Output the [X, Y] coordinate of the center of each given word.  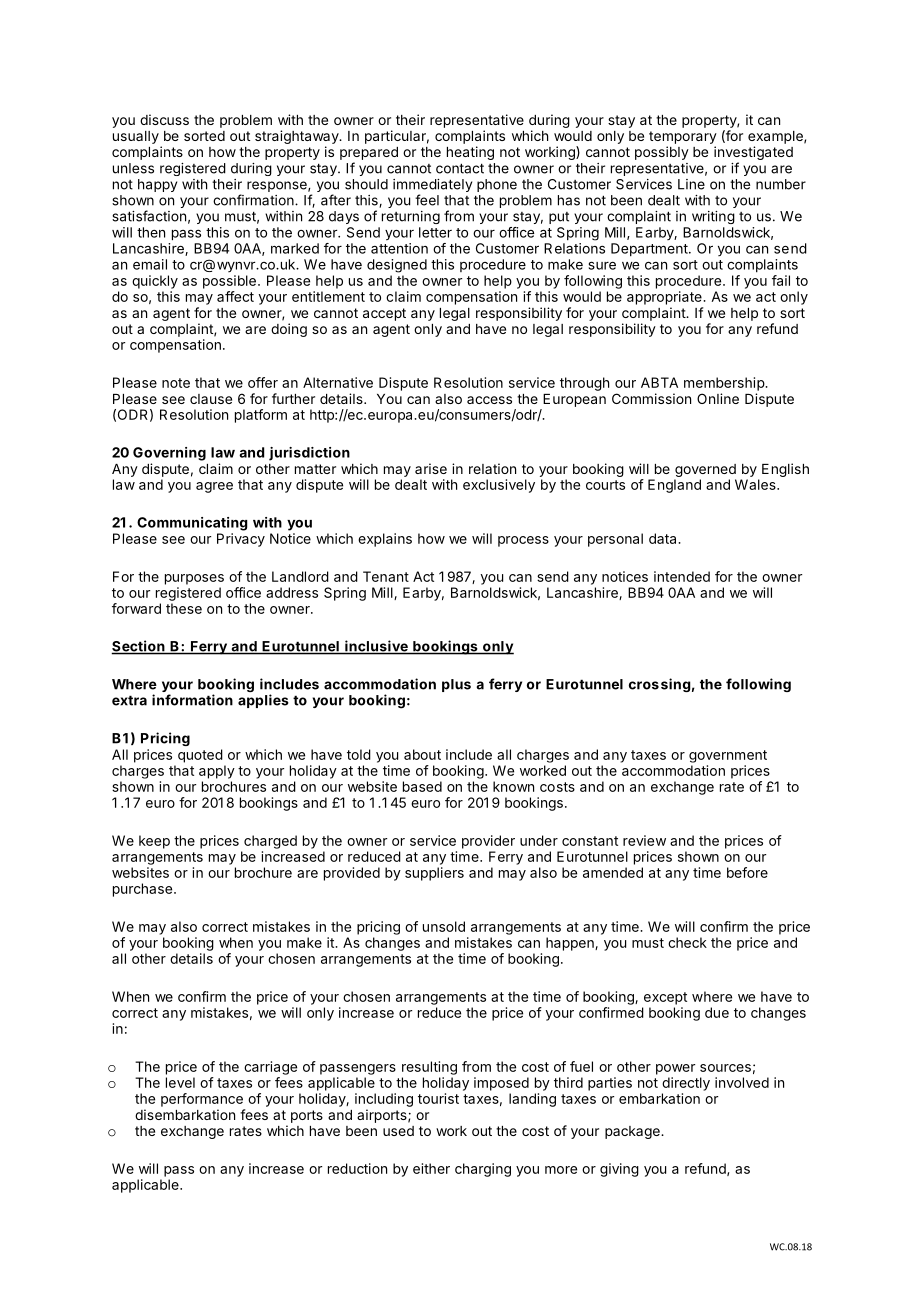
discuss [164, 119]
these [184, 608]
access [489, 400]
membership [725, 384]
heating [470, 153]
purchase [142, 890]
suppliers [434, 874]
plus [456, 685]
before [747, 872]
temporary [683, 137]
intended [682, 576]
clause [211, 399]
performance [202, 1100]
